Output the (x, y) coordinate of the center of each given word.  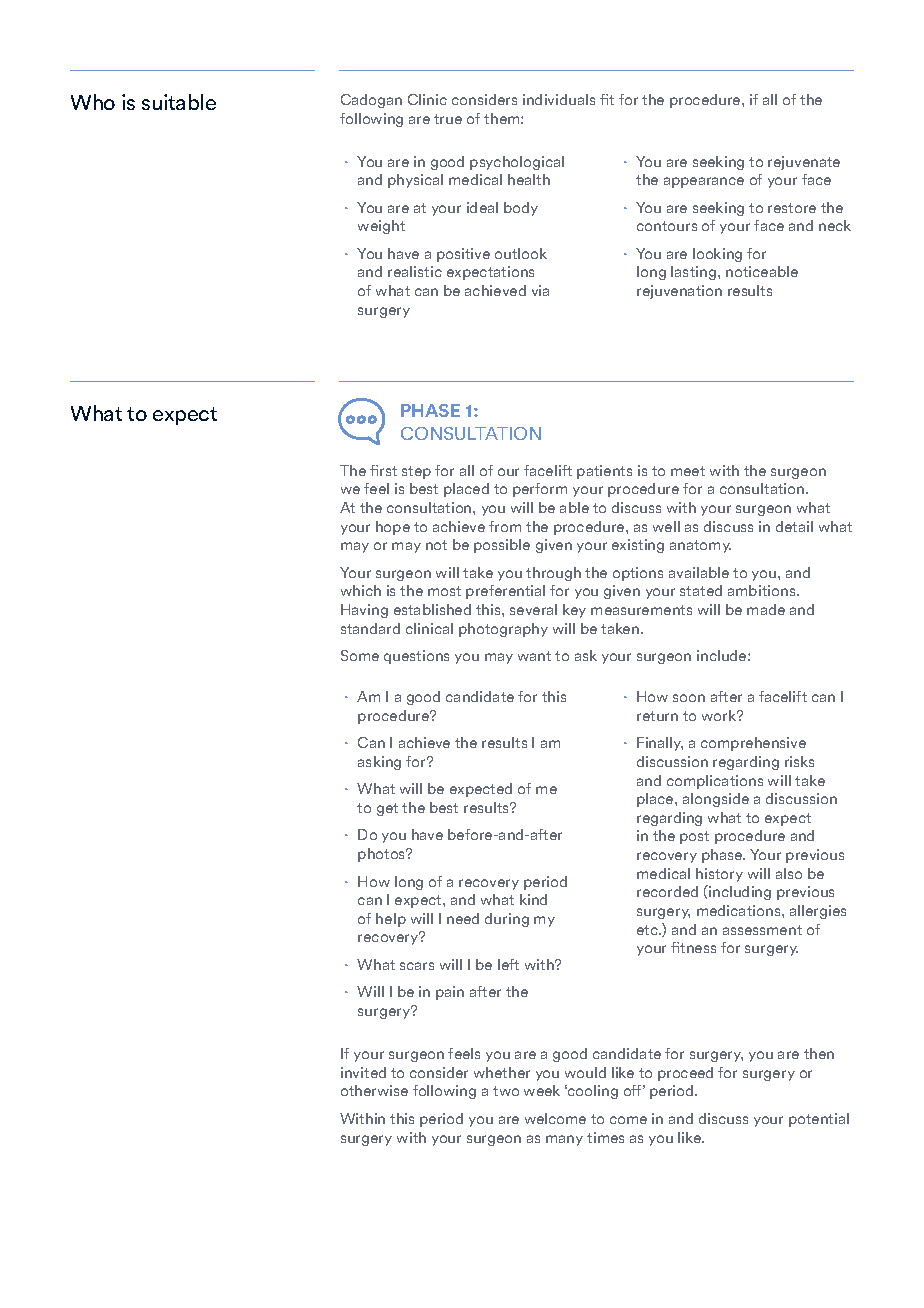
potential (819, 1120)
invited (363, 1072)
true (448, 119)
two (506, 1091)
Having (364, 611)
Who (93, 102)
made (766, 609)
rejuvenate (804, 163)
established (432, 609)
